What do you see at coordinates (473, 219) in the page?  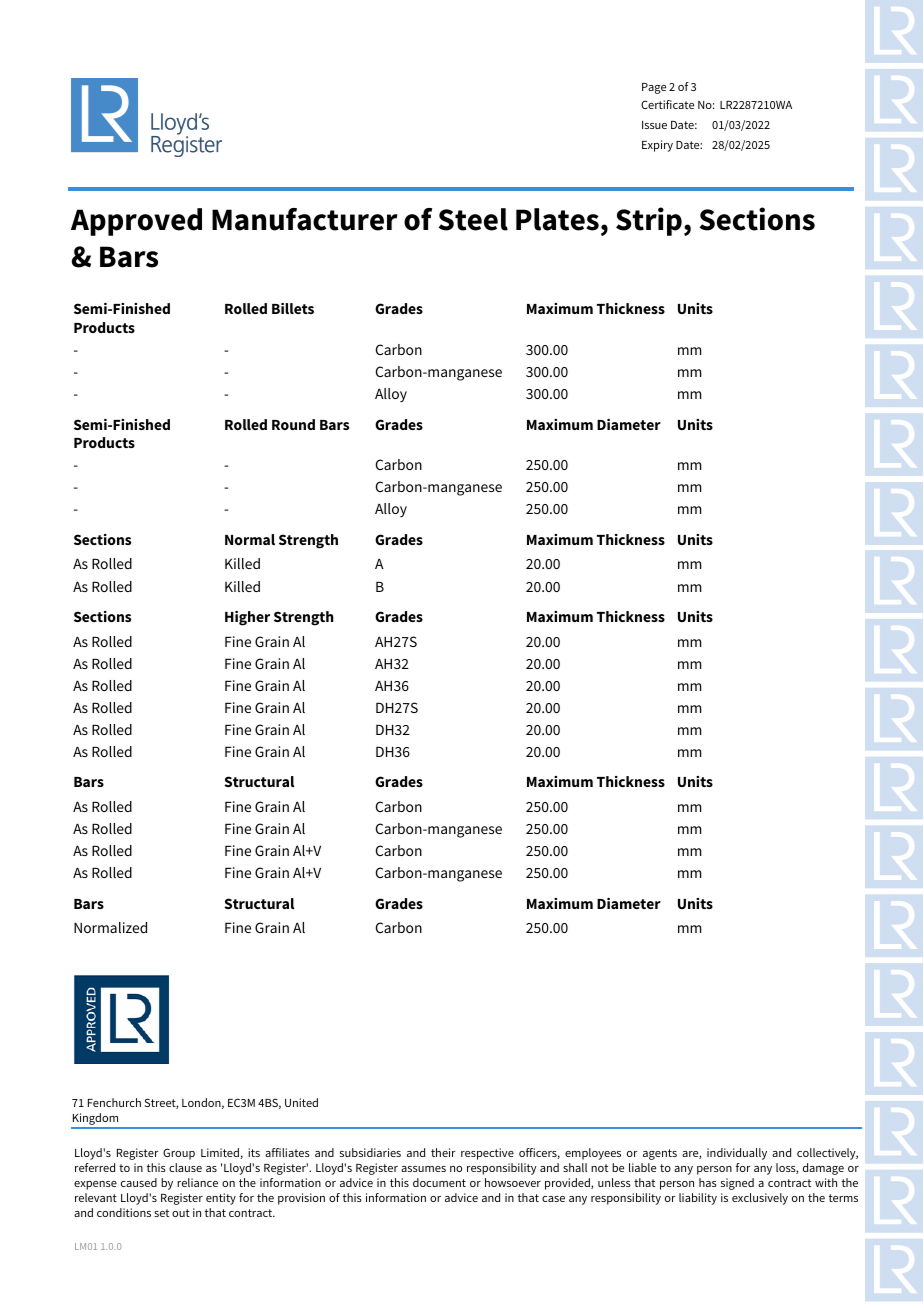 I see `Steel` at bounding box center [473, 219].
